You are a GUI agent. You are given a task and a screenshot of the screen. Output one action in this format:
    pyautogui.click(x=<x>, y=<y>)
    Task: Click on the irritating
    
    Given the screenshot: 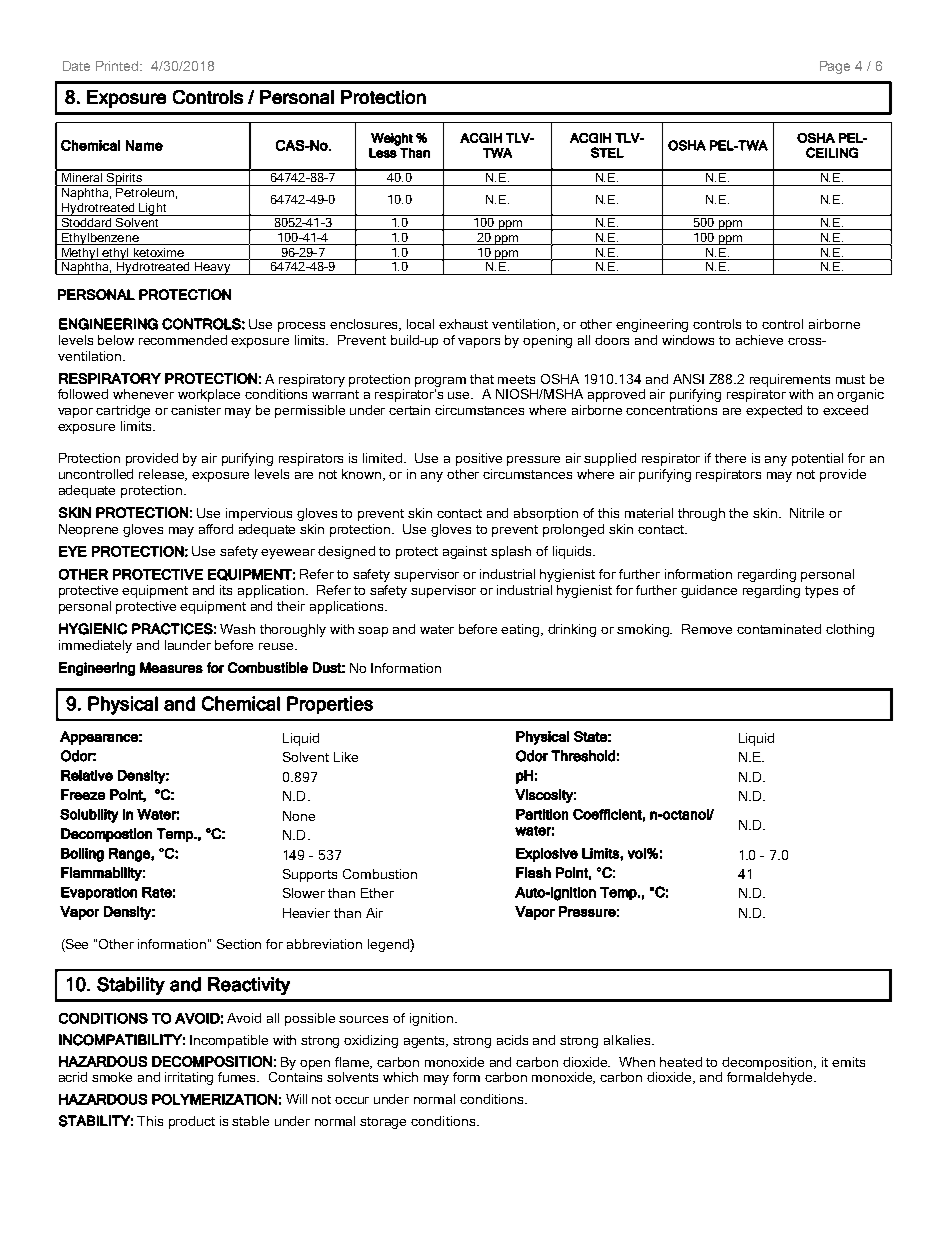 What is the action you would take?
    pyautogui.click(x=189, y=1078)
